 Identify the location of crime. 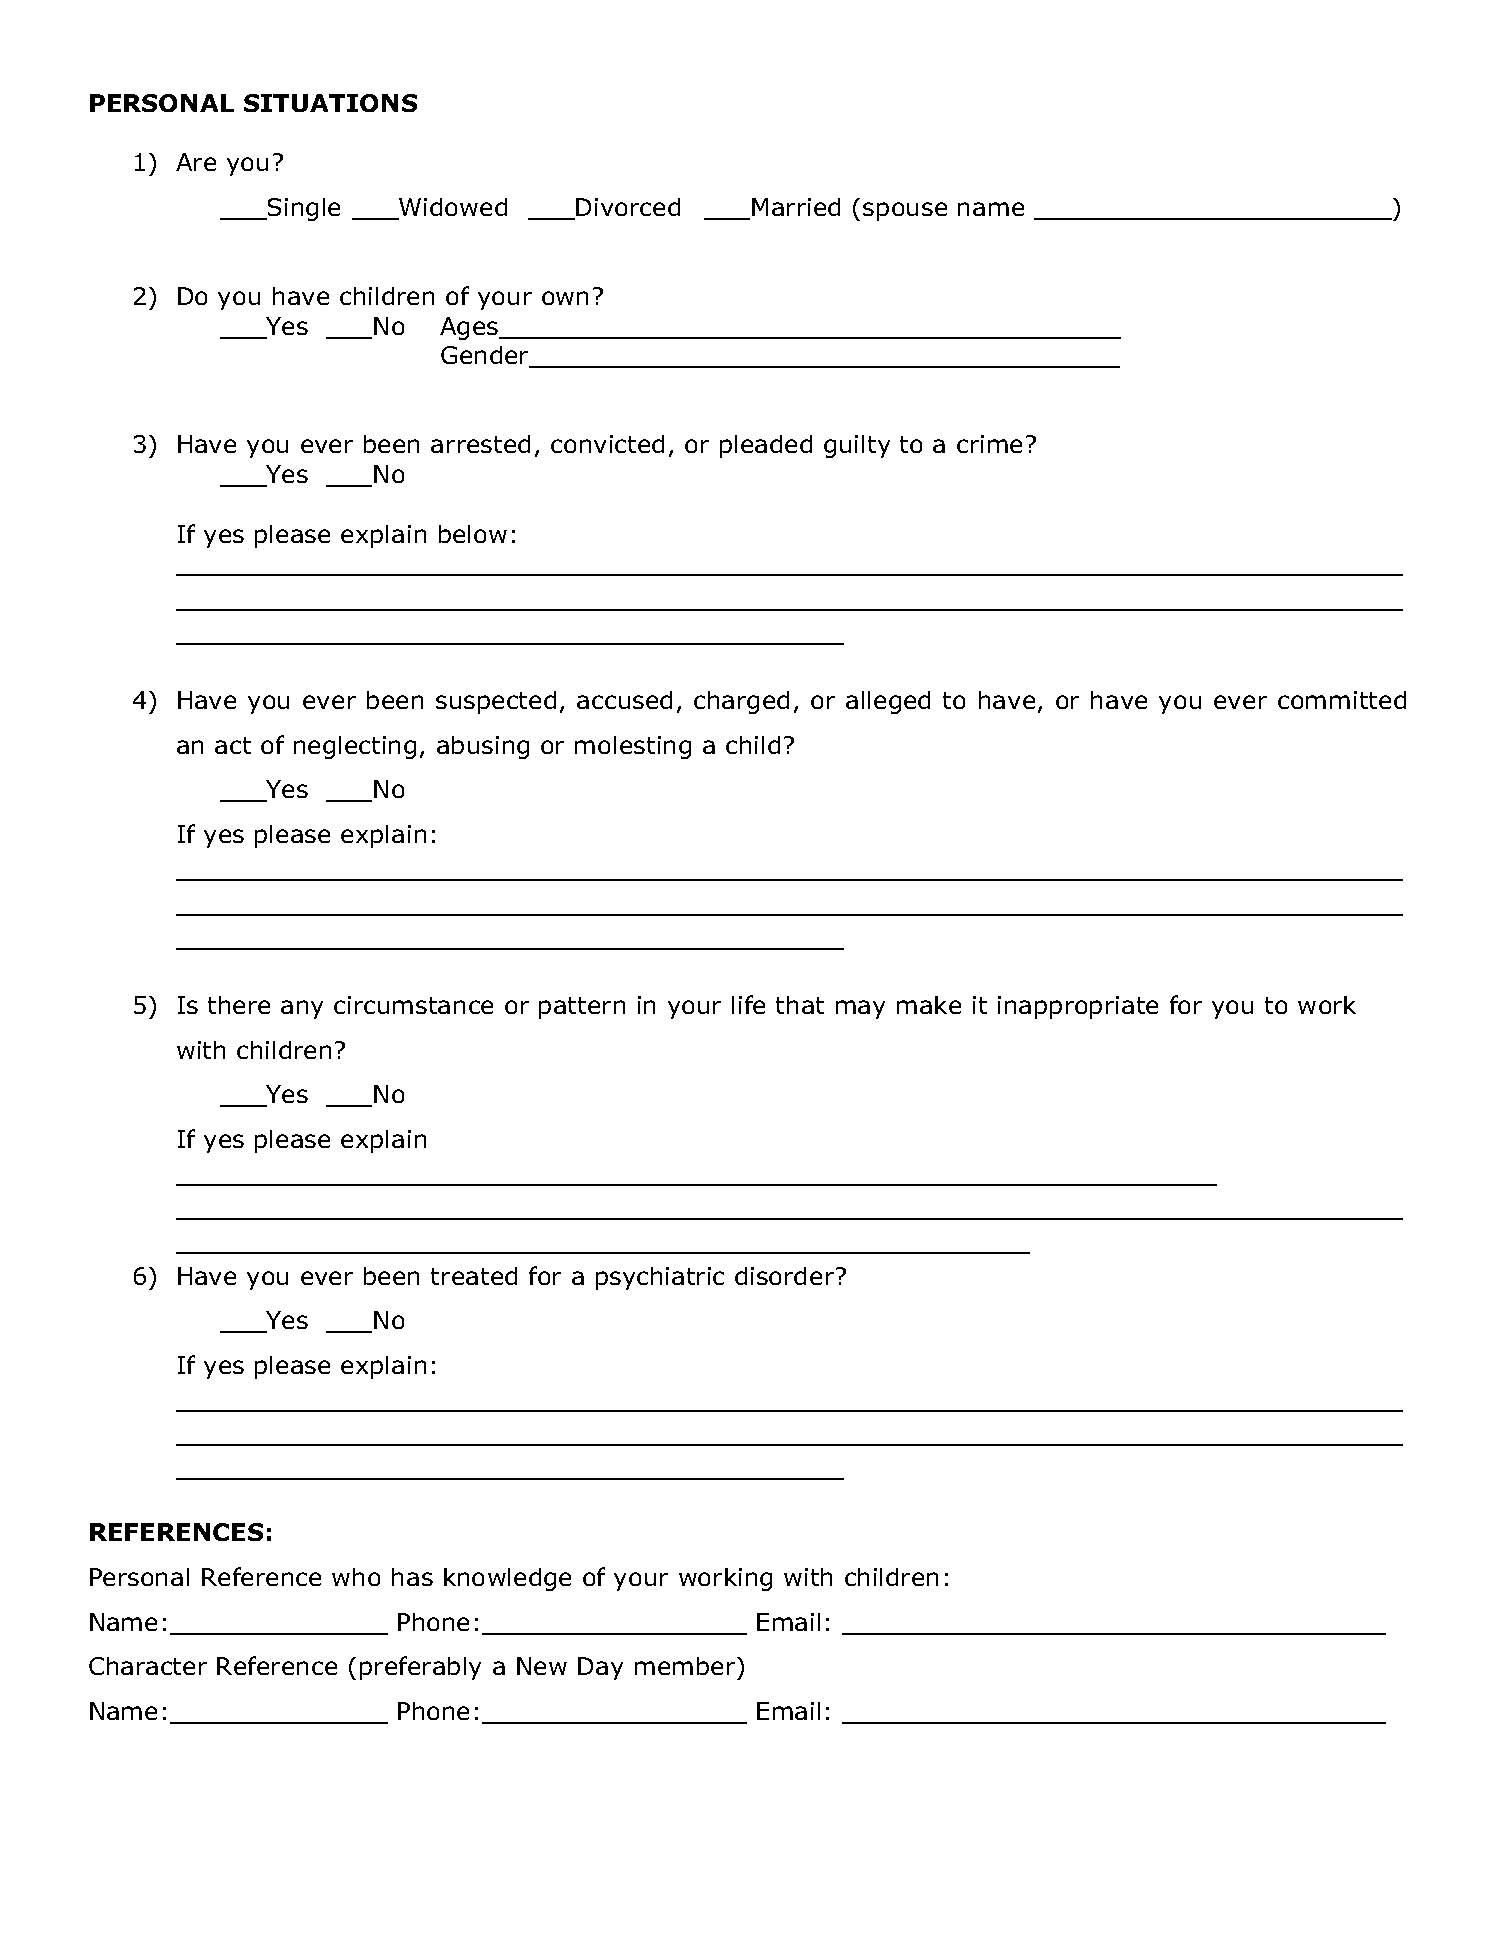
(989, 444).
